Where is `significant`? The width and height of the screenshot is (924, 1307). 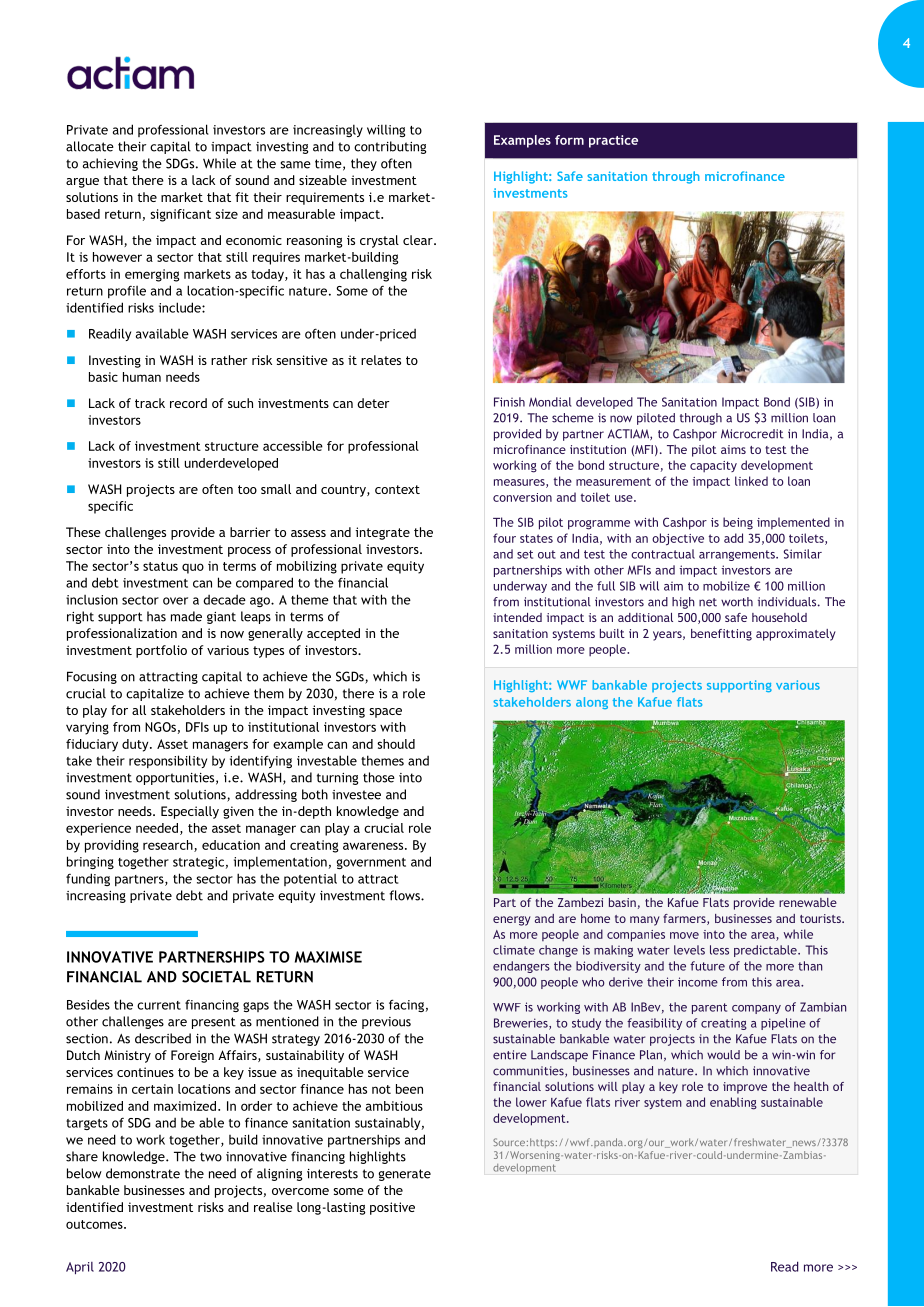
significant is located at coordinates (180, 215).
